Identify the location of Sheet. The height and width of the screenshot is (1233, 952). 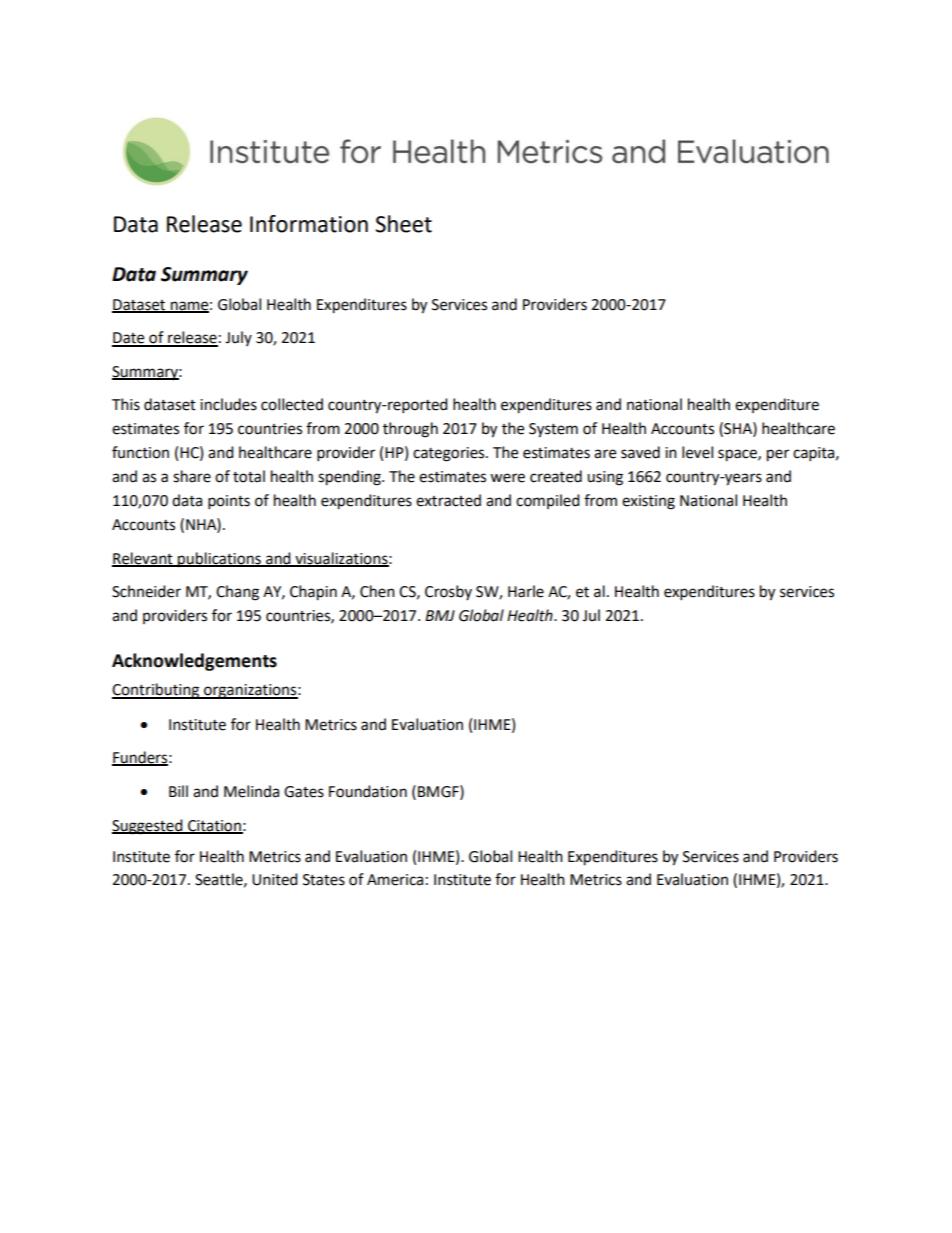
(403, 224).
